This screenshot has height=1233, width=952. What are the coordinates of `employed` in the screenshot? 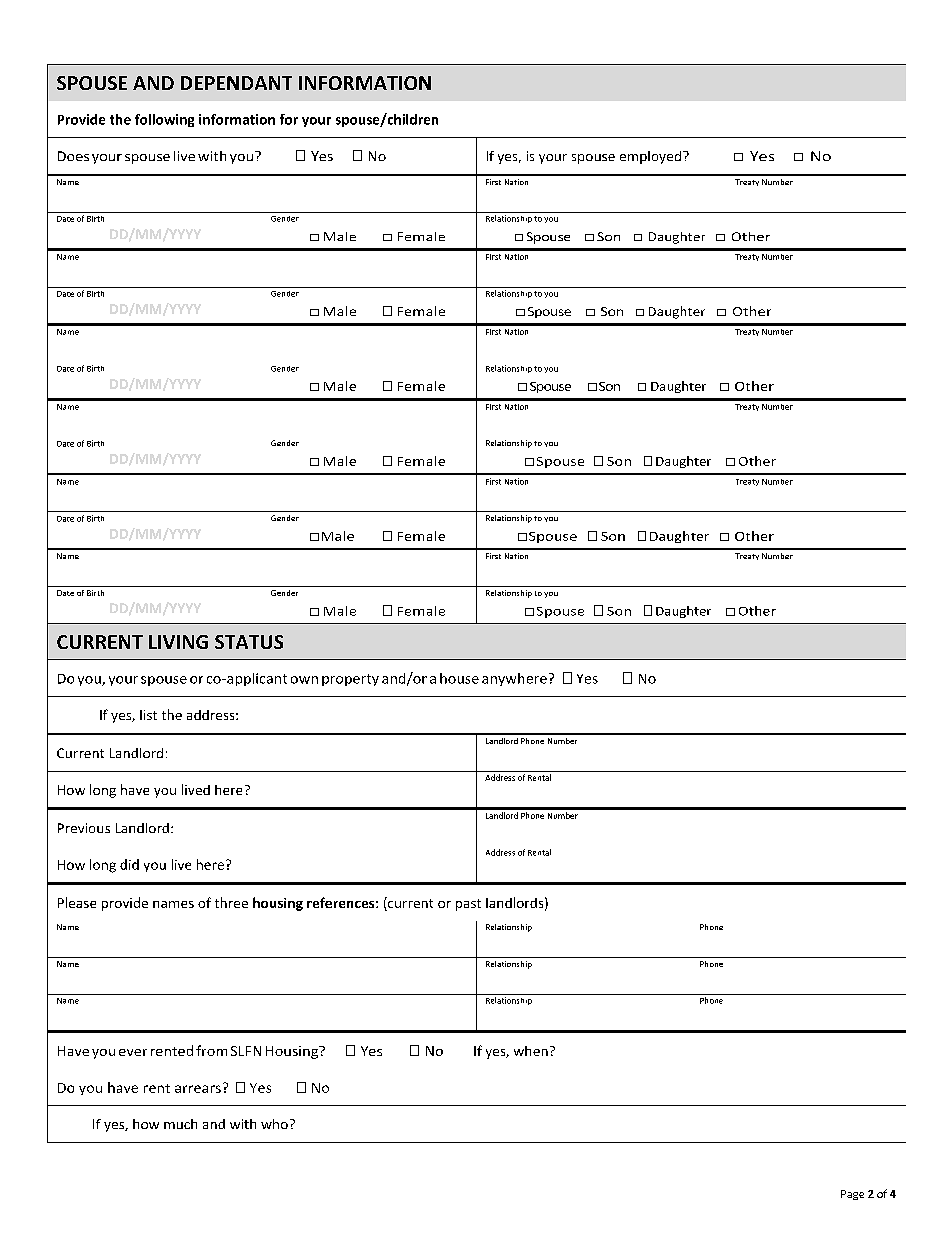 It's located at (652, 157).
